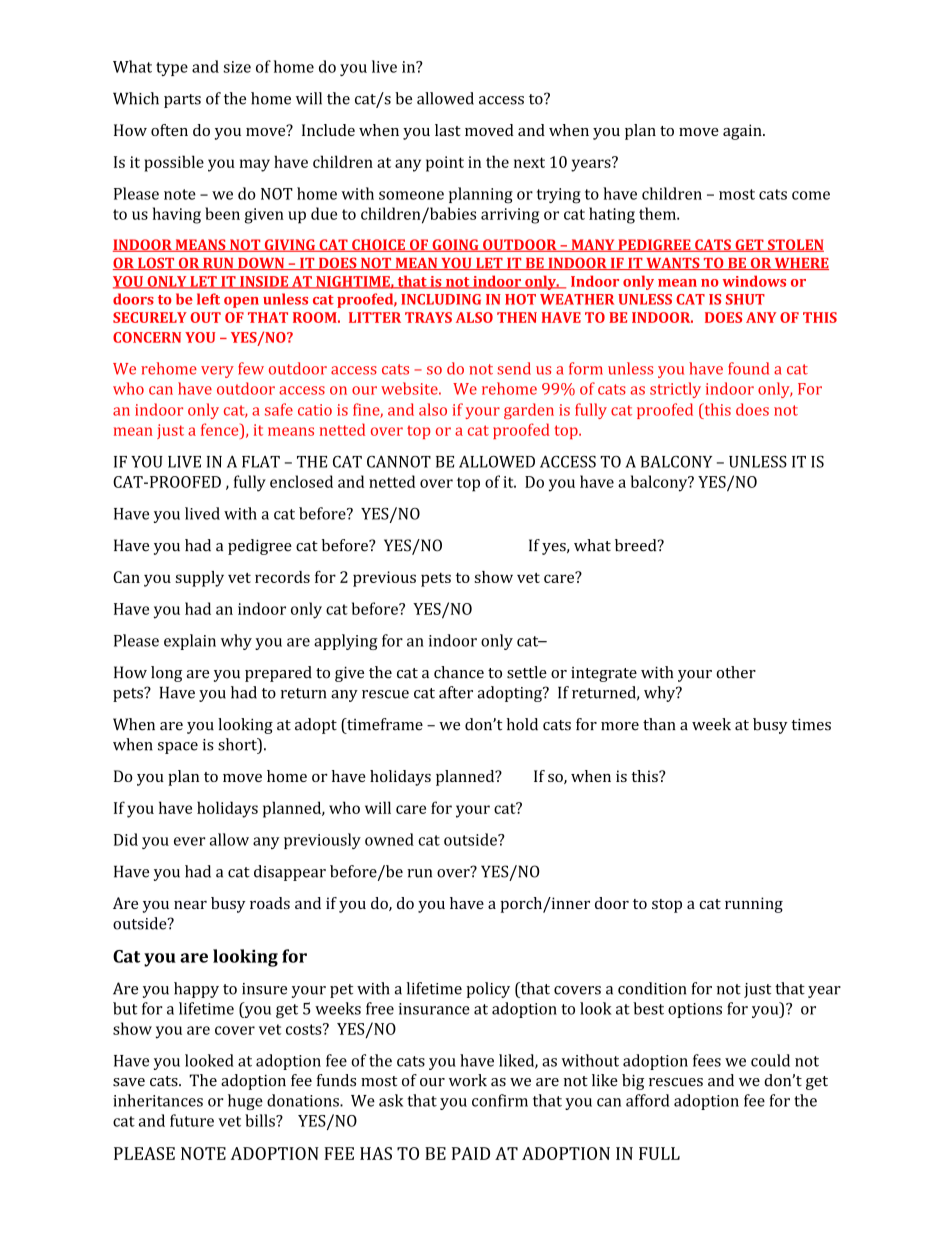  I want to click on garden, so click(529, 411).
